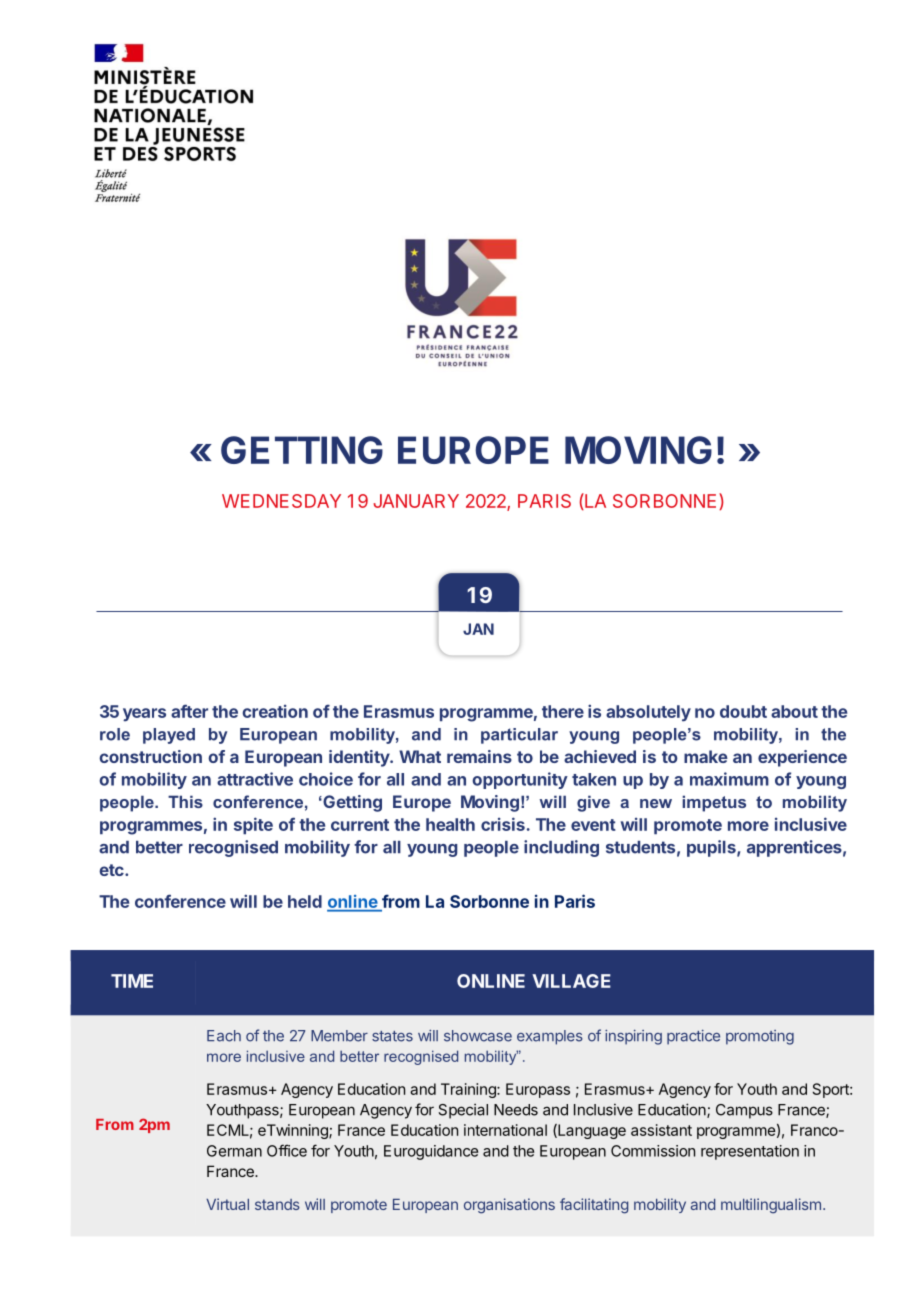 The height and width of the screenshot is (1308, 924). I want to click on Virtual, so click(227, 1204).
